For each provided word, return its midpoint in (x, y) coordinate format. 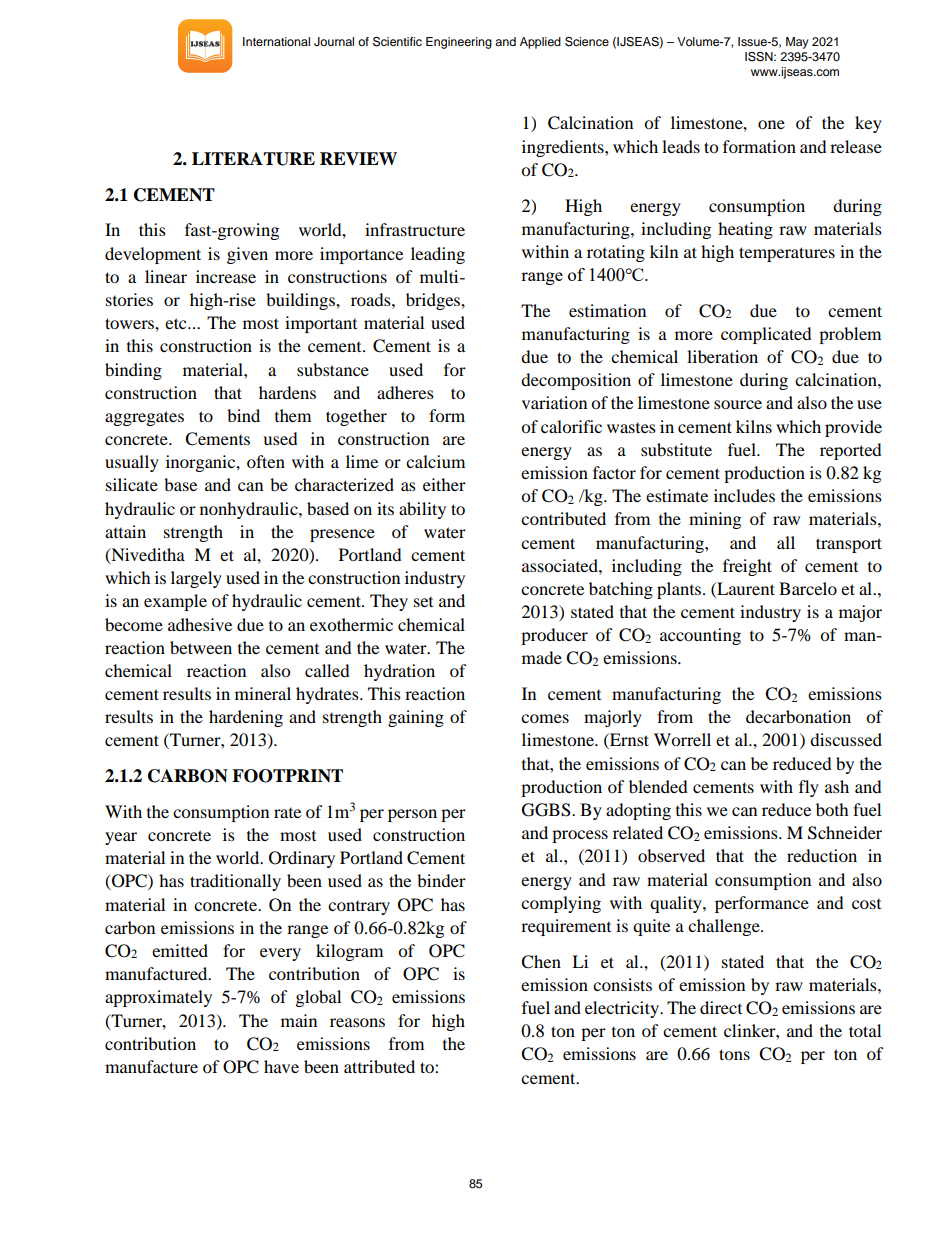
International (276, 41)
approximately (158, 998)
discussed (846, 739)
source (738, 404)
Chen (541, 962)
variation (554, 402)
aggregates (144, 418)
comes (545, 718)
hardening (246, 718)
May (797, 43)
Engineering (459, 43)
